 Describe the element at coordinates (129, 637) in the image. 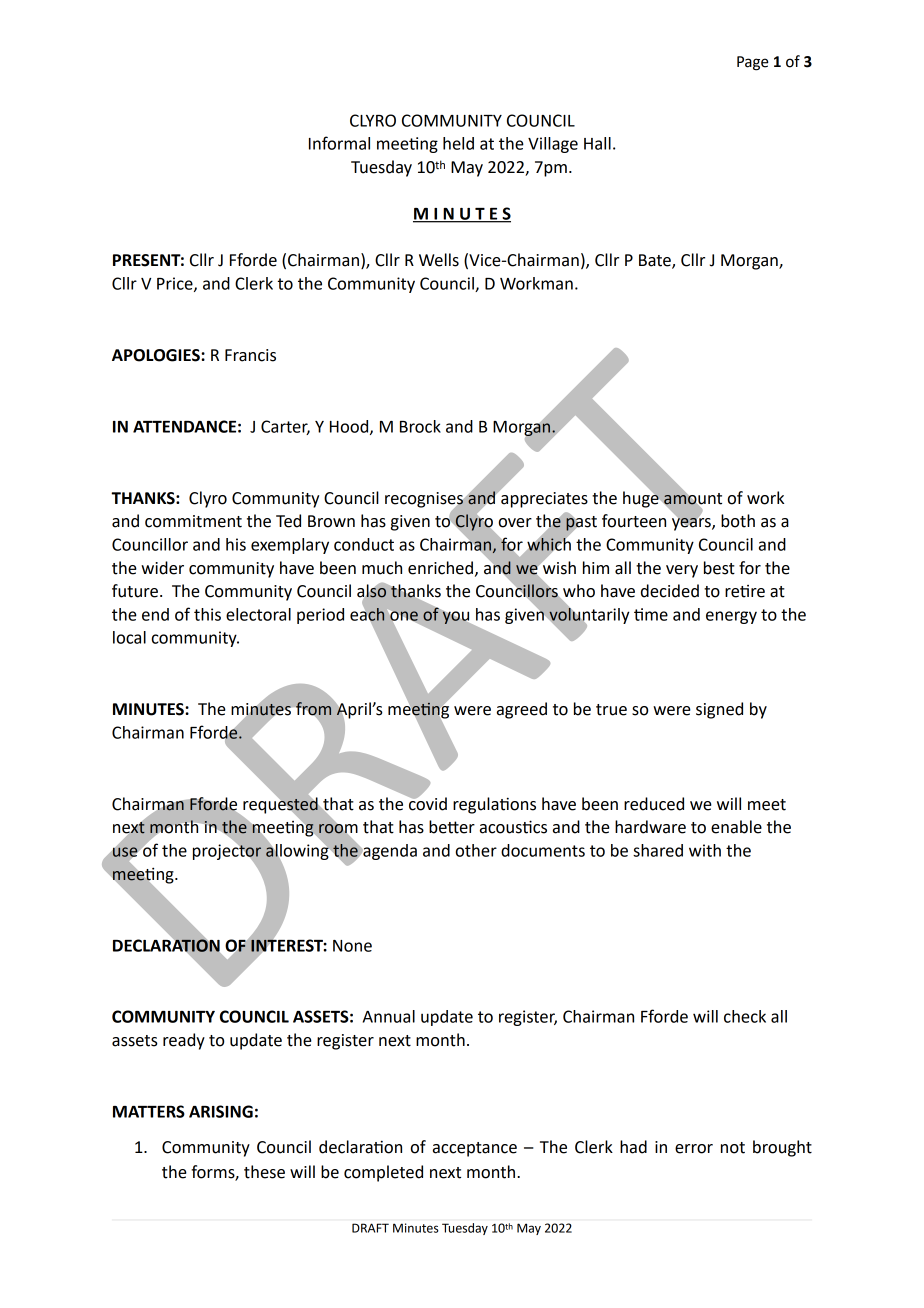

I see `local` at that location.
